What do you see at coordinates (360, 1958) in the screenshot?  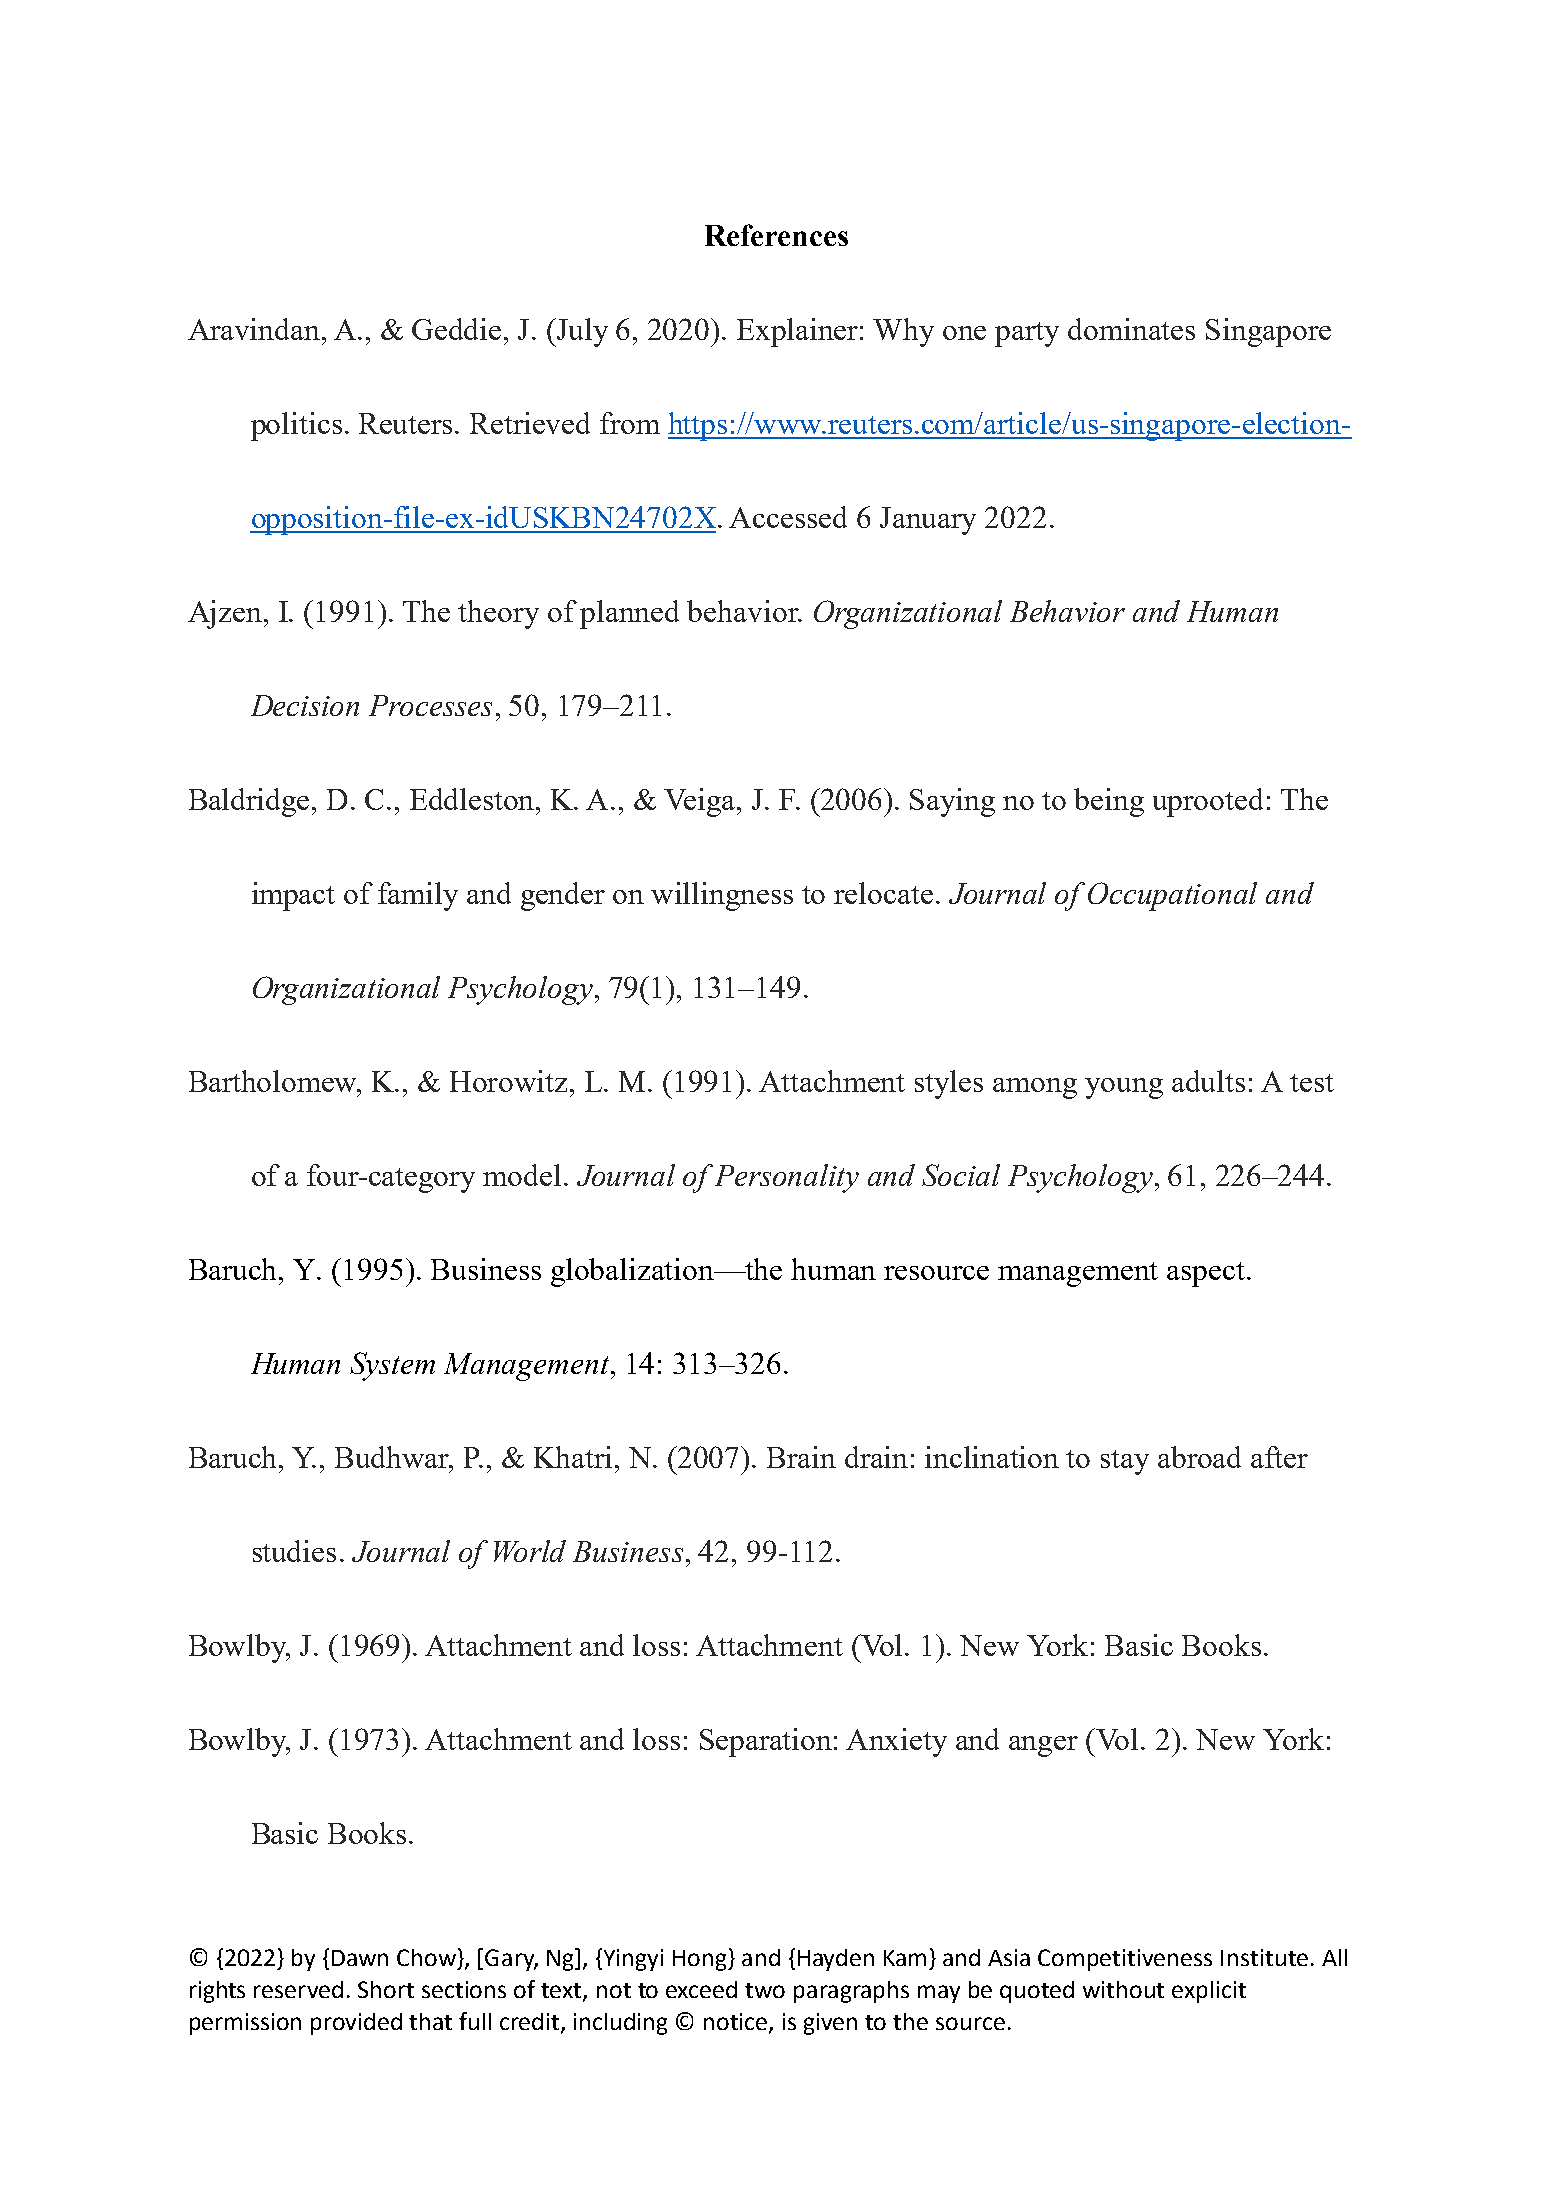 I see `Dawn` at bounding box center [360, 1958].
